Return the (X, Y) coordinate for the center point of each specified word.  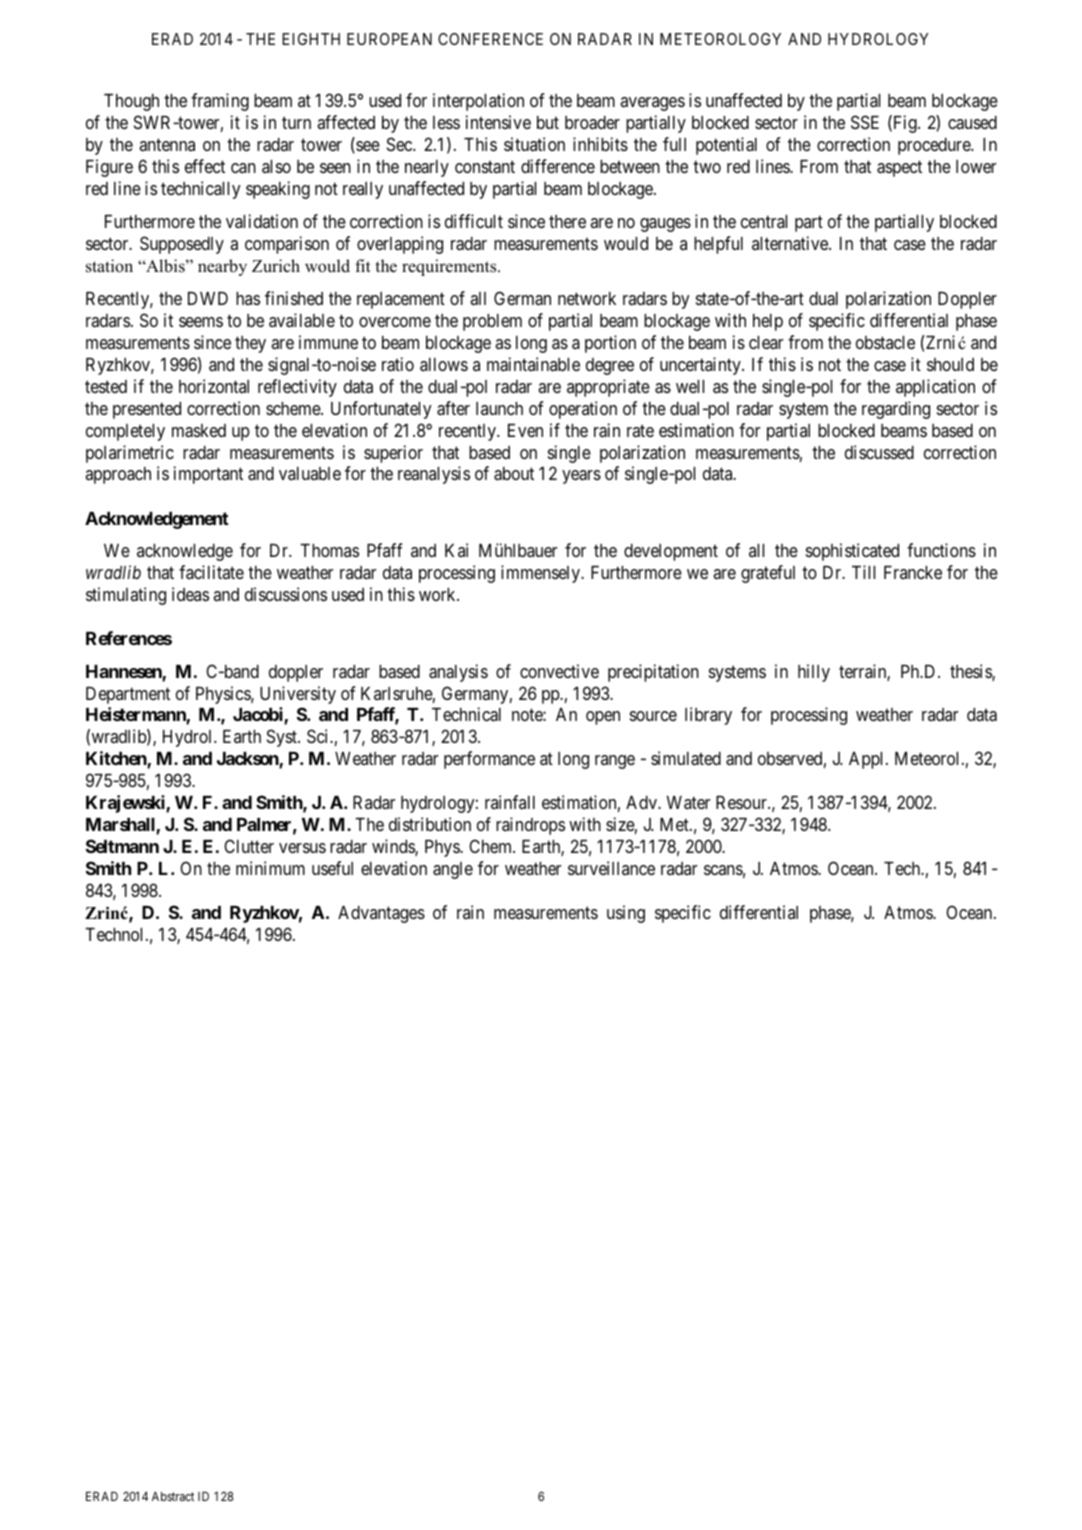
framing (220, 102)
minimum (270, 868)
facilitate (211, 572)
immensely (542, 574)
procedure (935, 146)
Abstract (173, 1496)
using (626, 914)
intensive (498, 122)
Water (688, 802)
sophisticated (852, 552)
